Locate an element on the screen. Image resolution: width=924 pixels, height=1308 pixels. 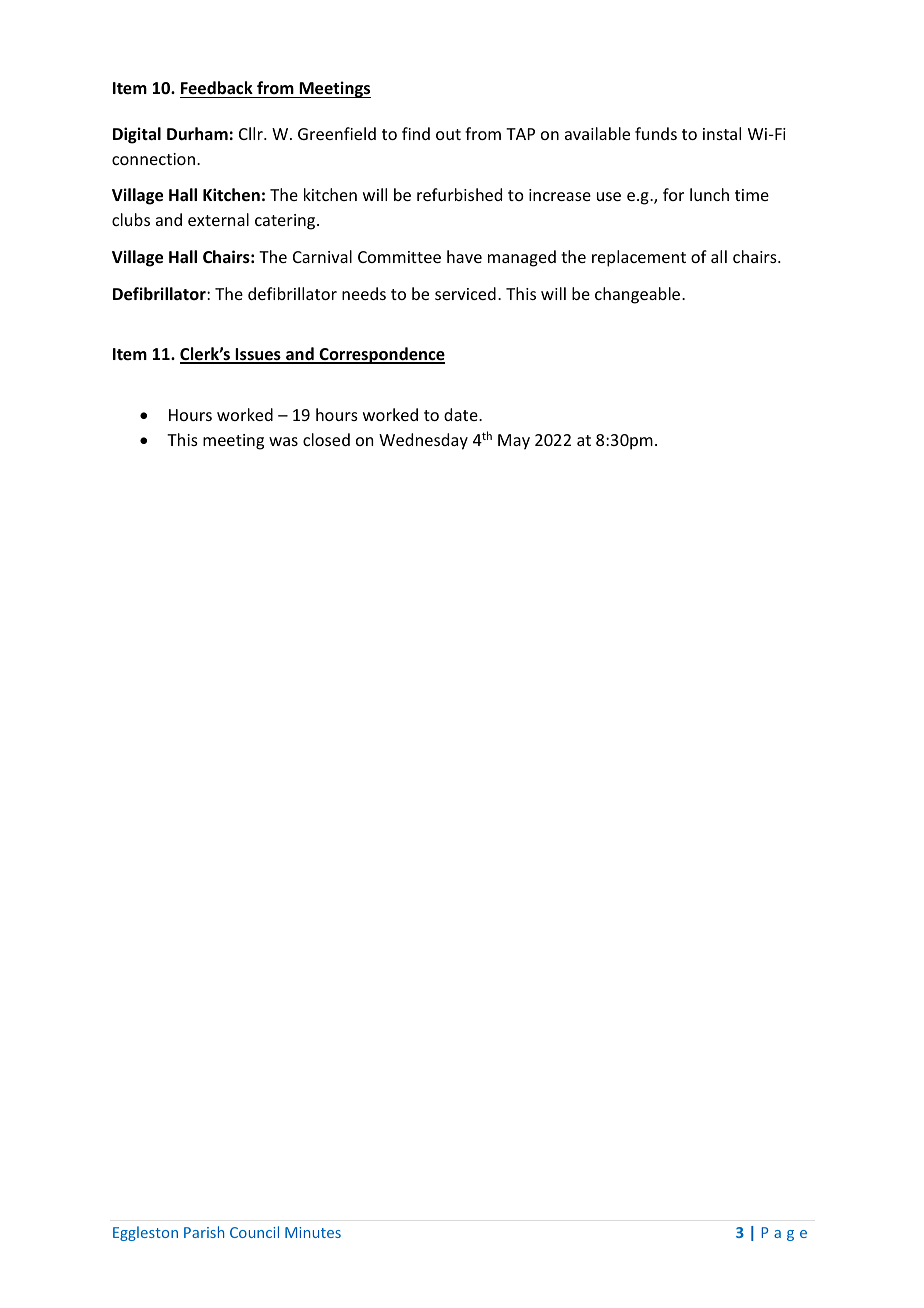
Council is located at coordinates (254, 1232).
